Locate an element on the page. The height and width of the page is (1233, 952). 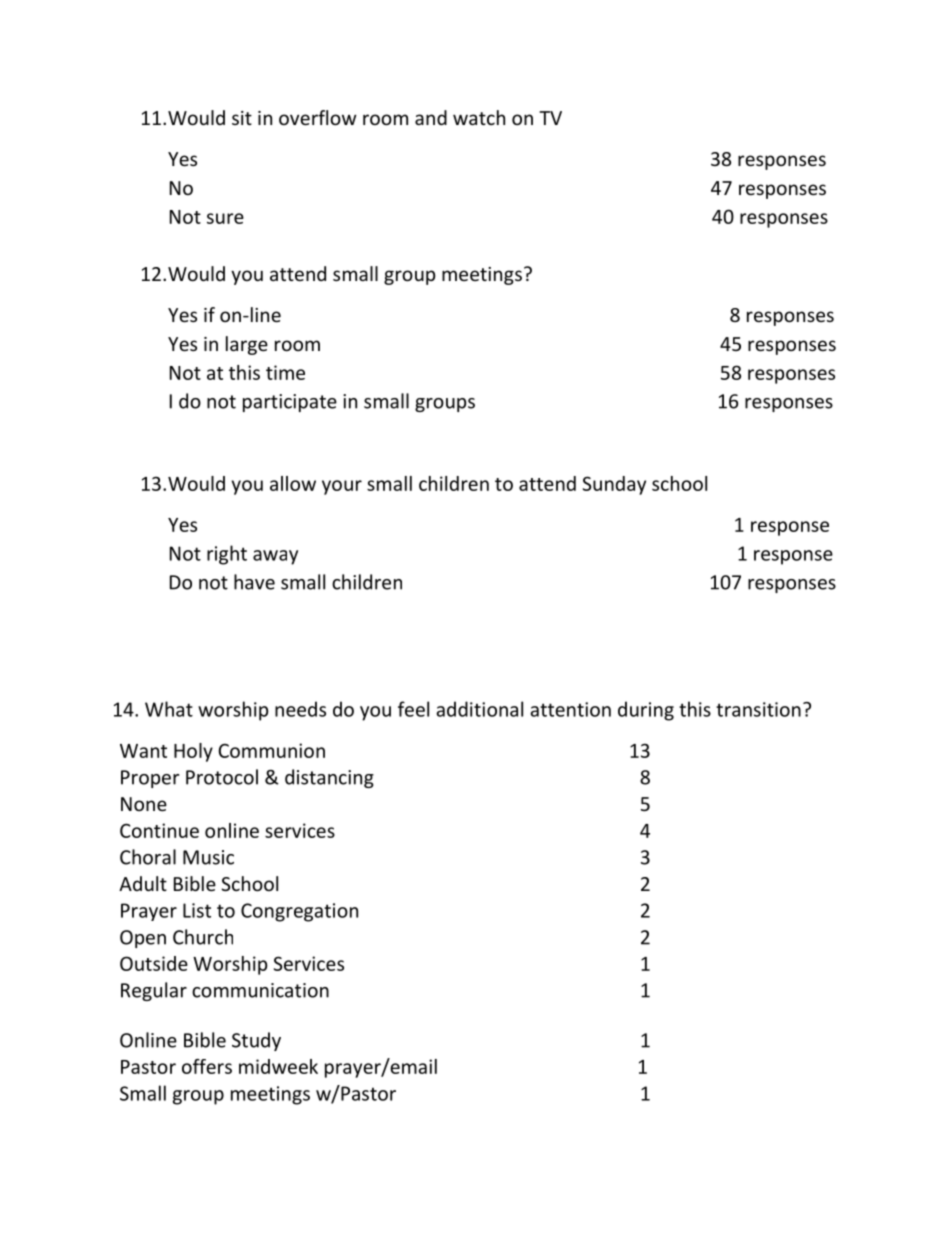
large is located at coordinates (247, 345).
